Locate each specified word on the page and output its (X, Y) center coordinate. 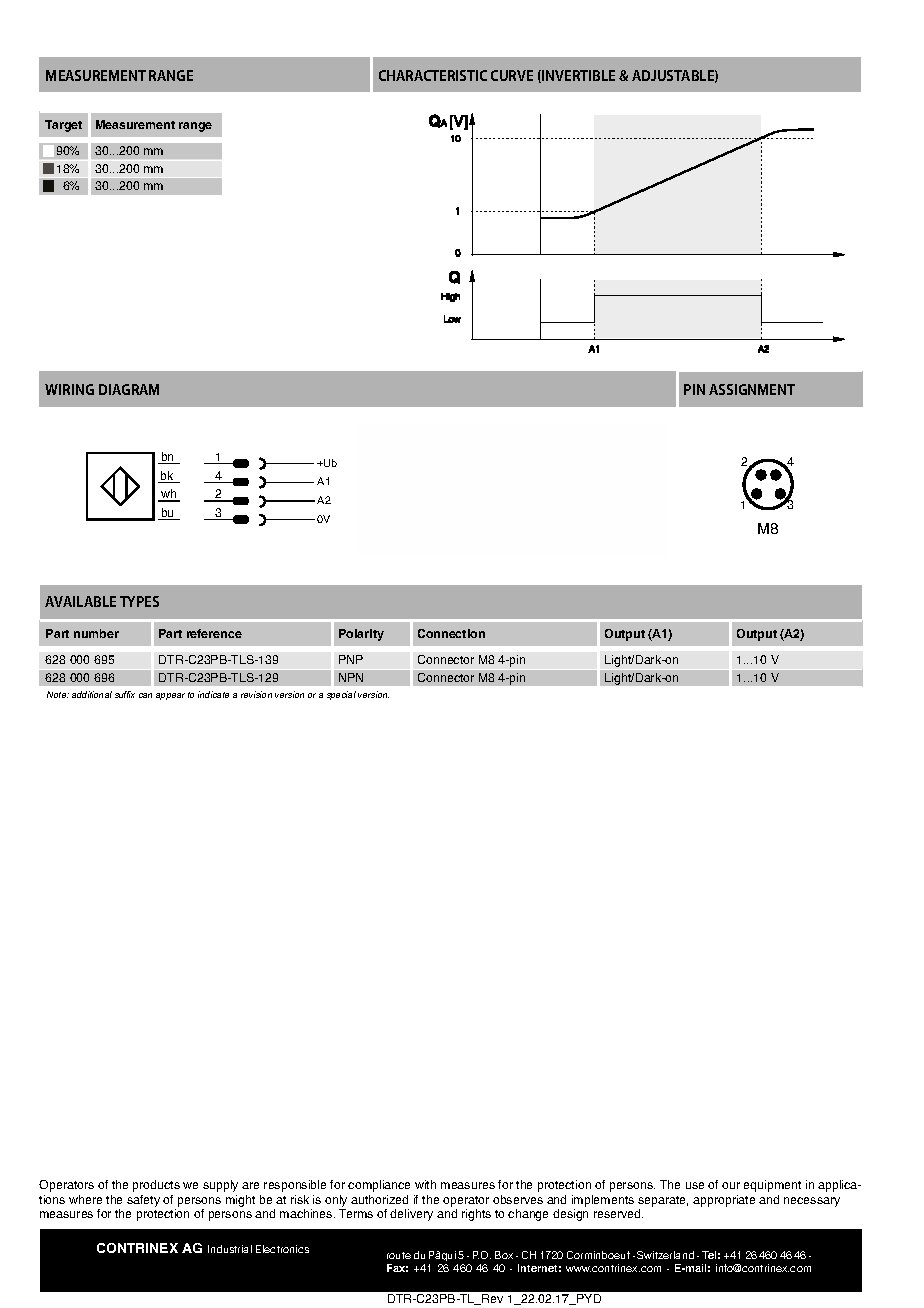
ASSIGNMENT (752, 389)
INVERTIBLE (577, 76)
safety (143, 1201)
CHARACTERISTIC (433, 75)
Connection (451, 633)
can (145, 695)
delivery (411, 1215)
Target (63, 126)
